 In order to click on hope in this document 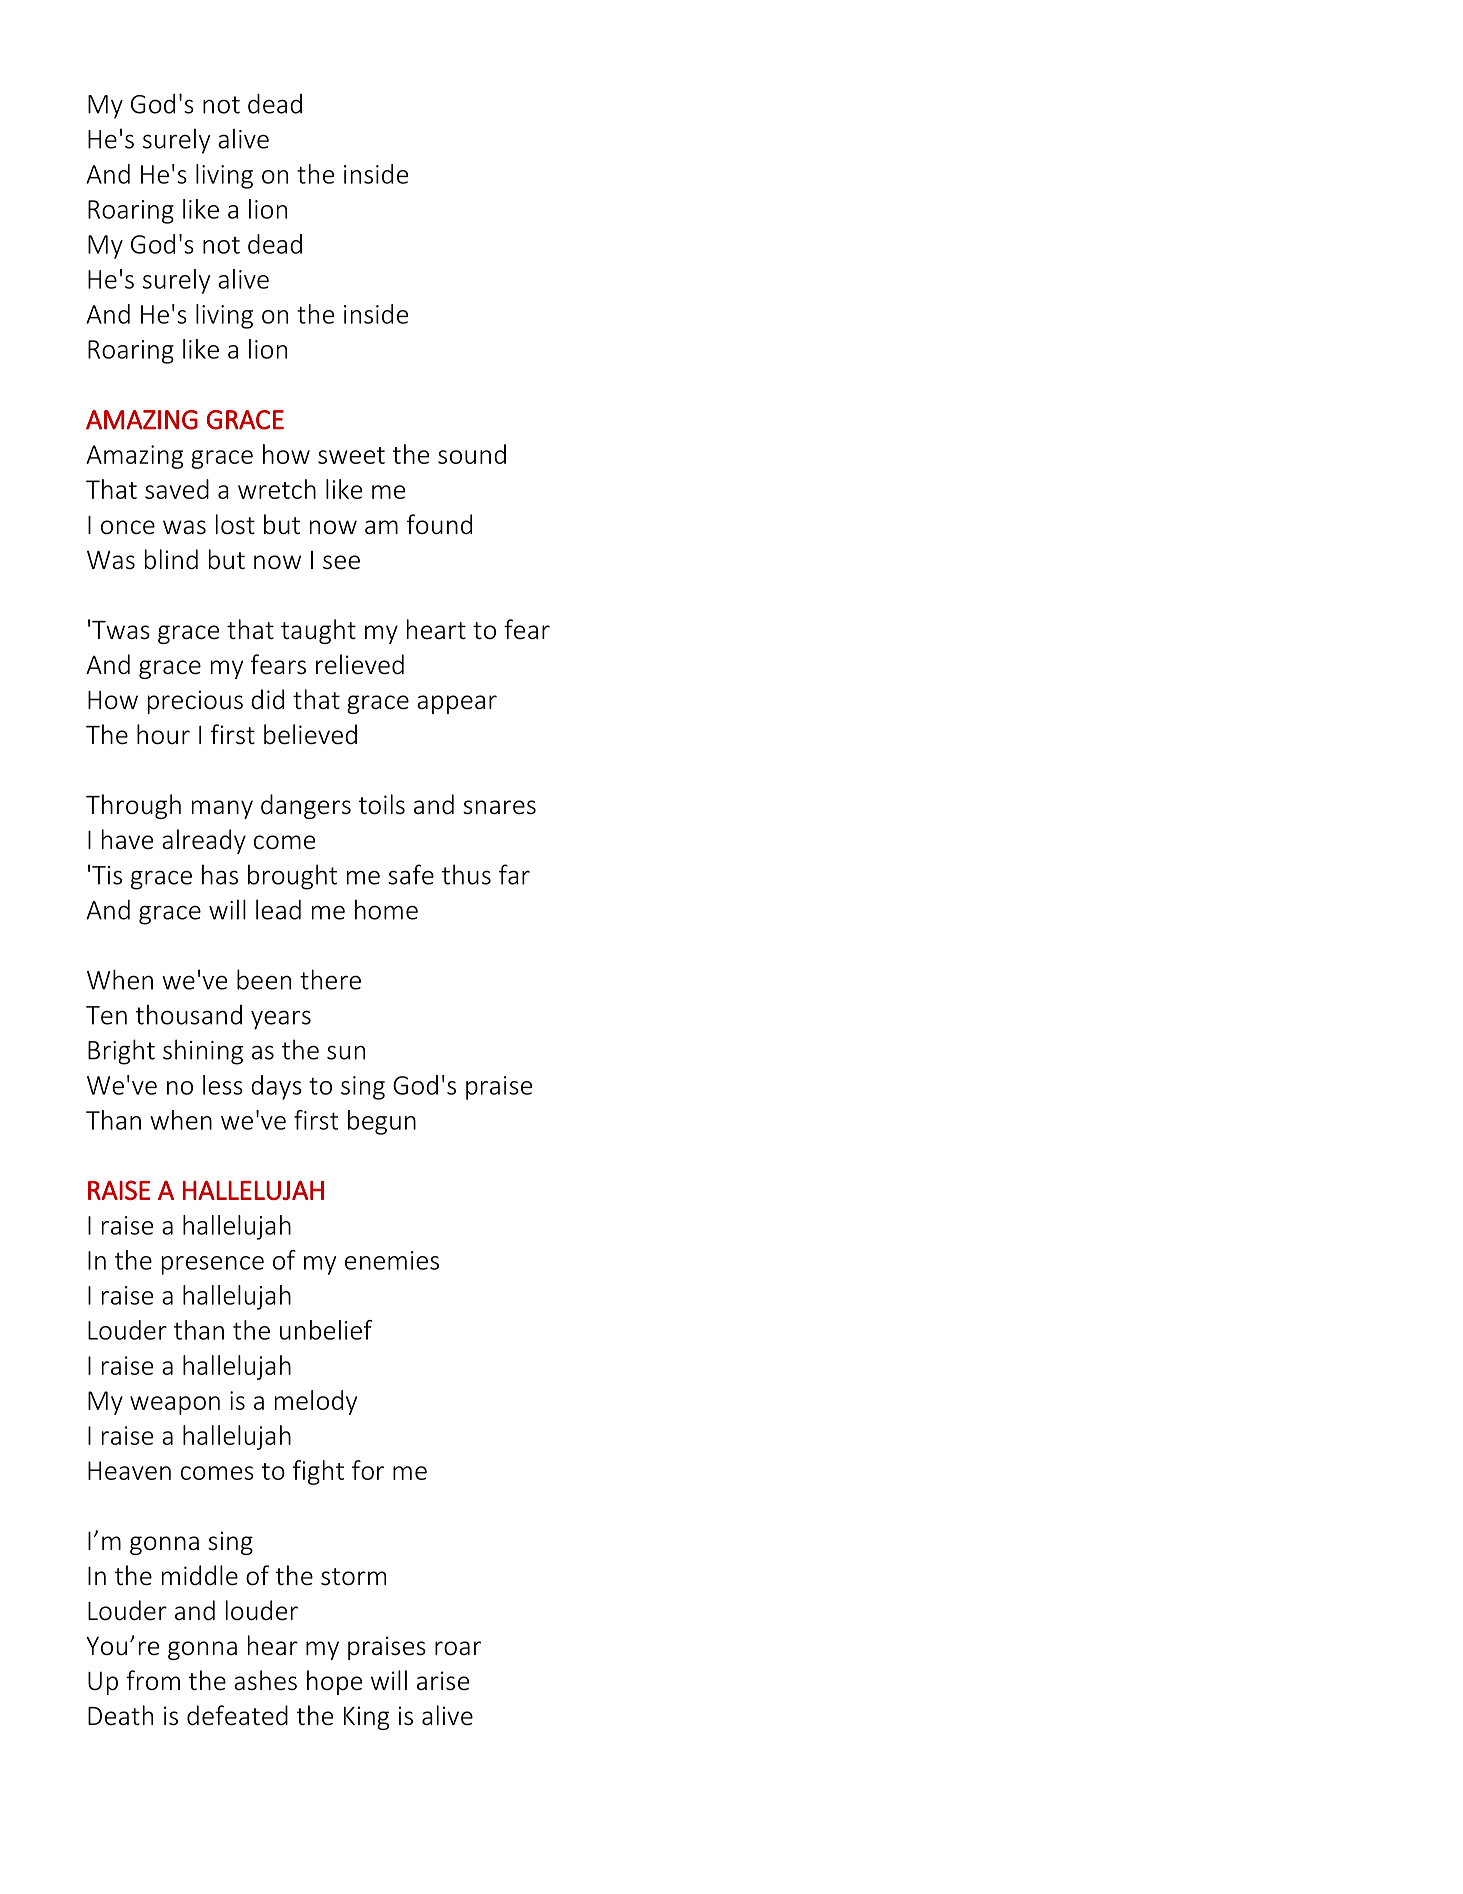, I will do `click(334, 1682)`.
